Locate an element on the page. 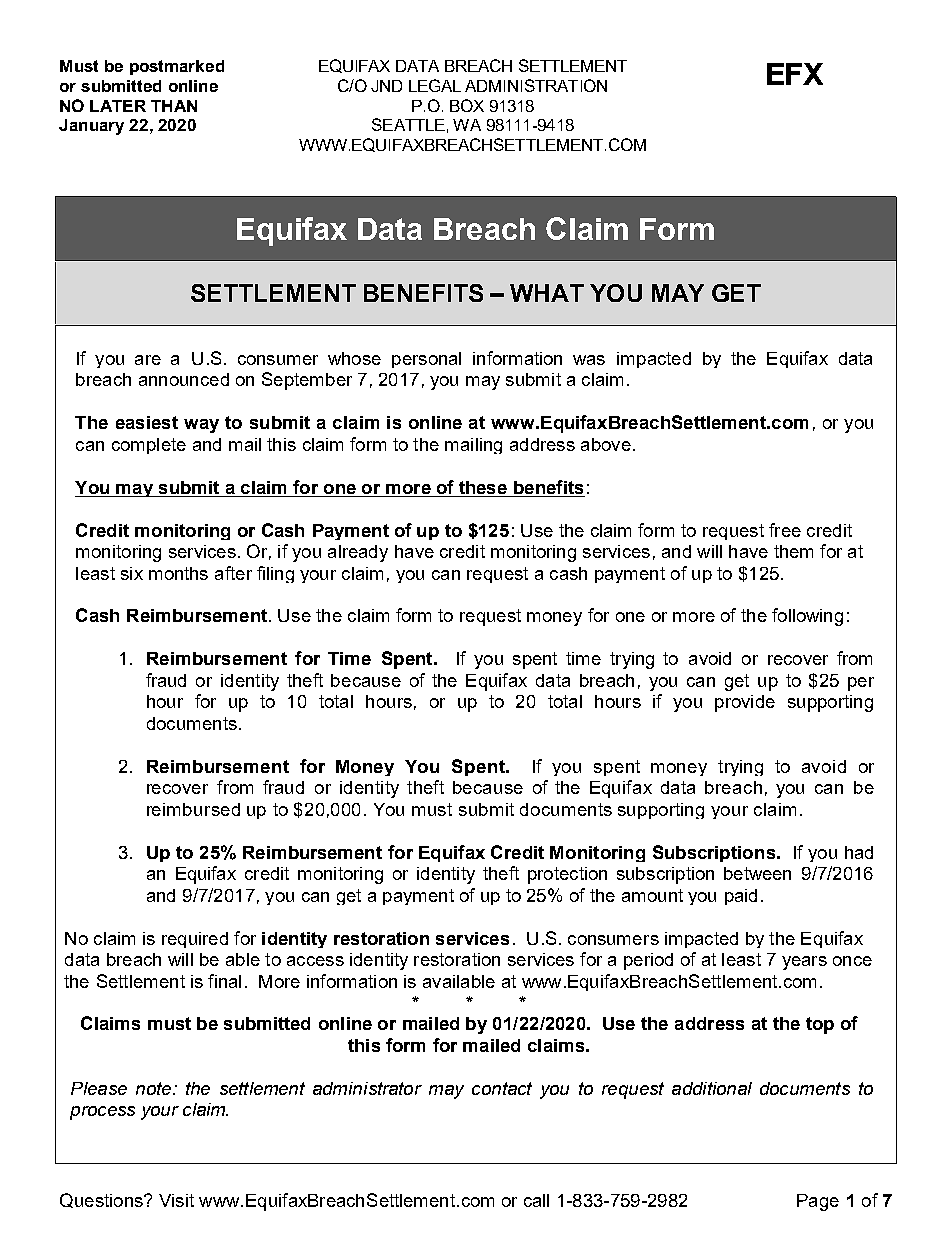 The width and height of the image is (952, 1233). THAN is located at coordinates (174, 106).
